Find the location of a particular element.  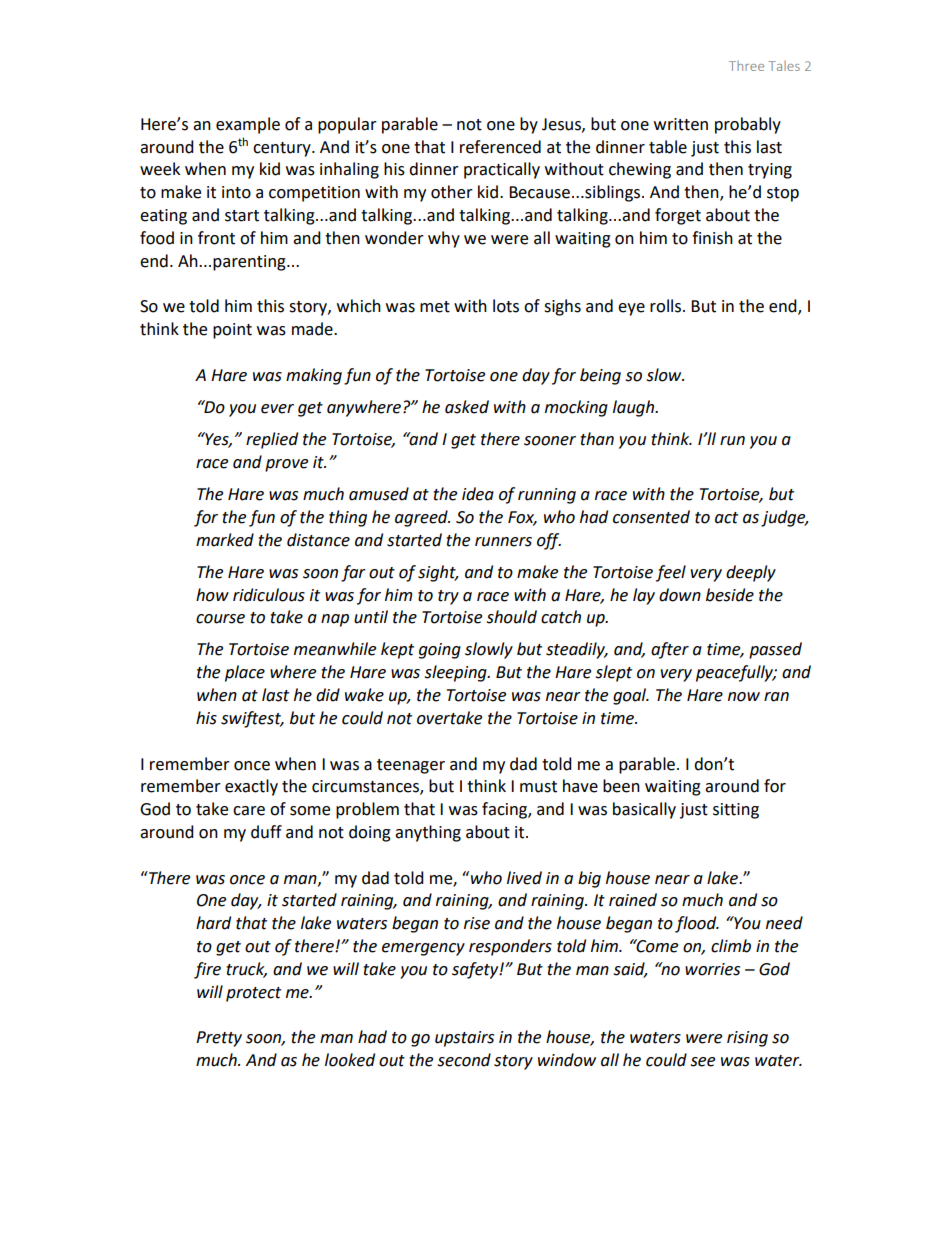

referenced is located at coordinates (500, 147).
